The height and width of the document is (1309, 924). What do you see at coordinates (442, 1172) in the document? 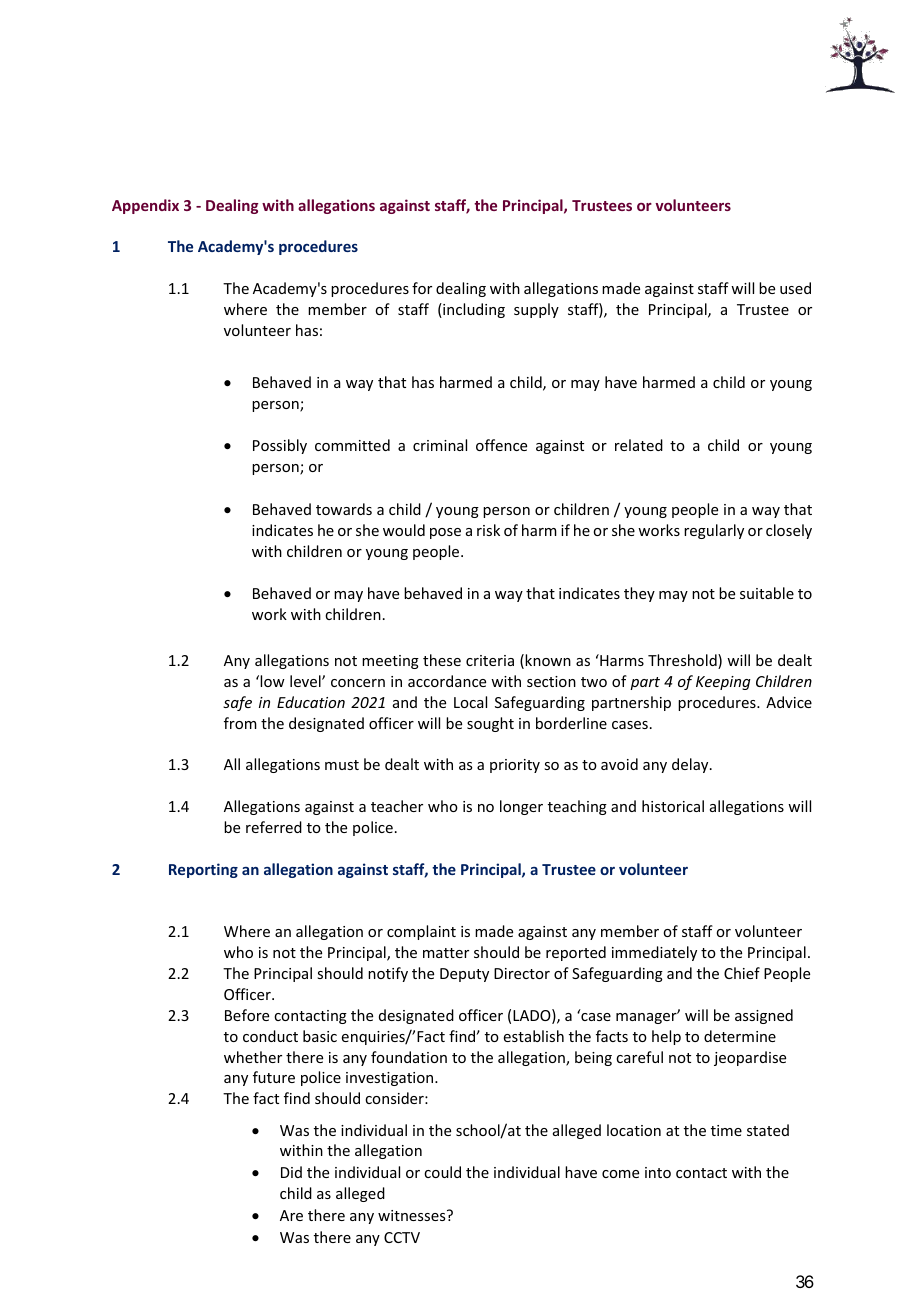
I see `could` at bounding box center [442, 1172].
